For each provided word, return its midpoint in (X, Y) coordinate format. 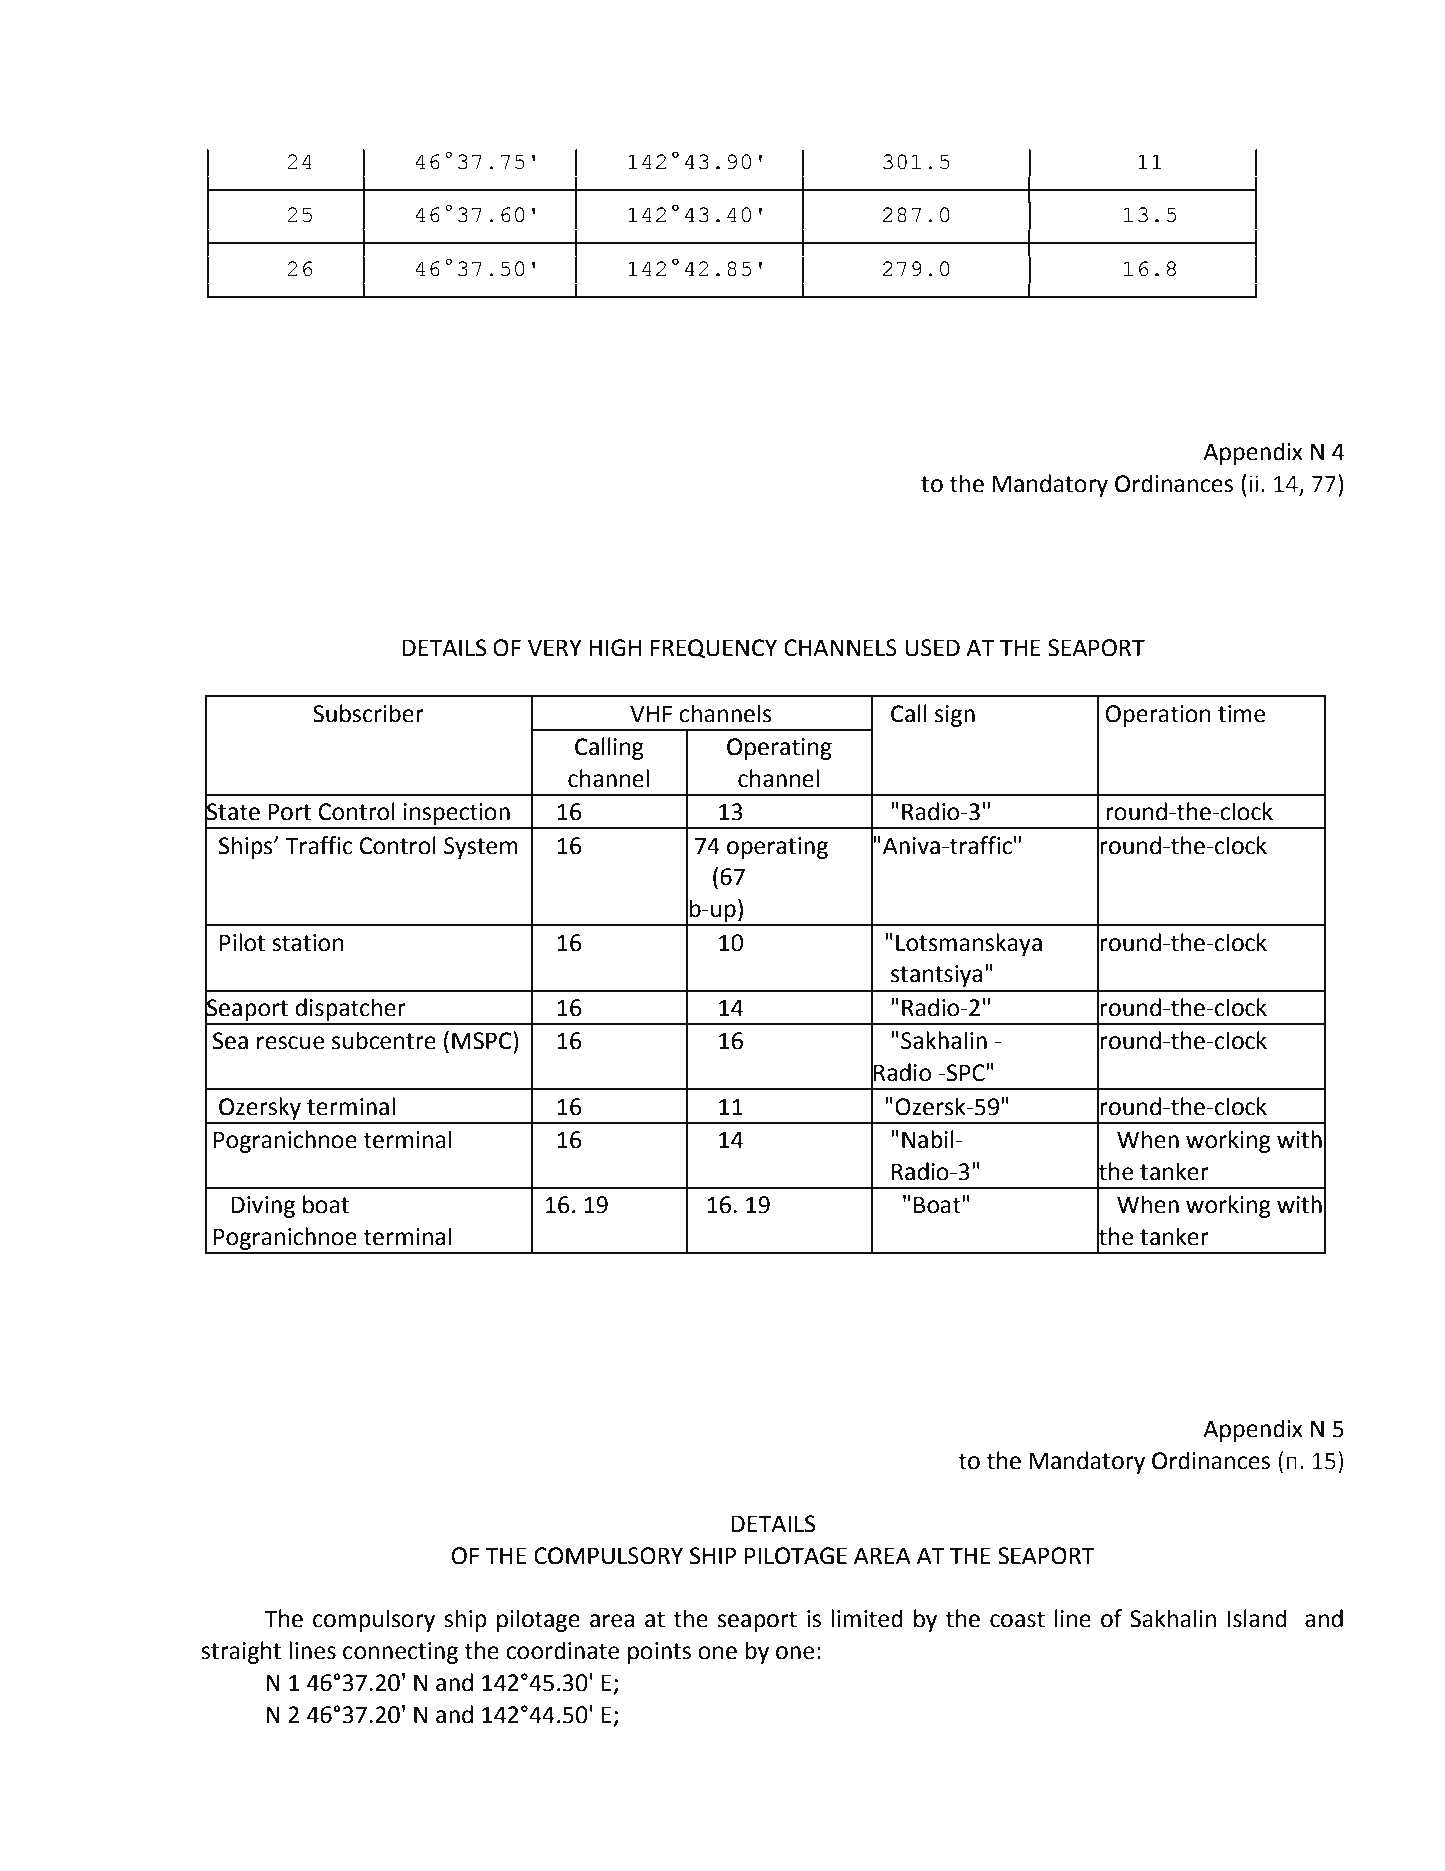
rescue (290, 1043)
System (481, 848)
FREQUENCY (713, 649)
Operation (1158, 716)
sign (955, 716)
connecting (400, 1653)
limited (867, 1618)
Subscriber (368, 713)
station (308, 943)
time (1241, 714)
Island (1257, 1618)
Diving (263, 1207)
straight (241, 1652)
